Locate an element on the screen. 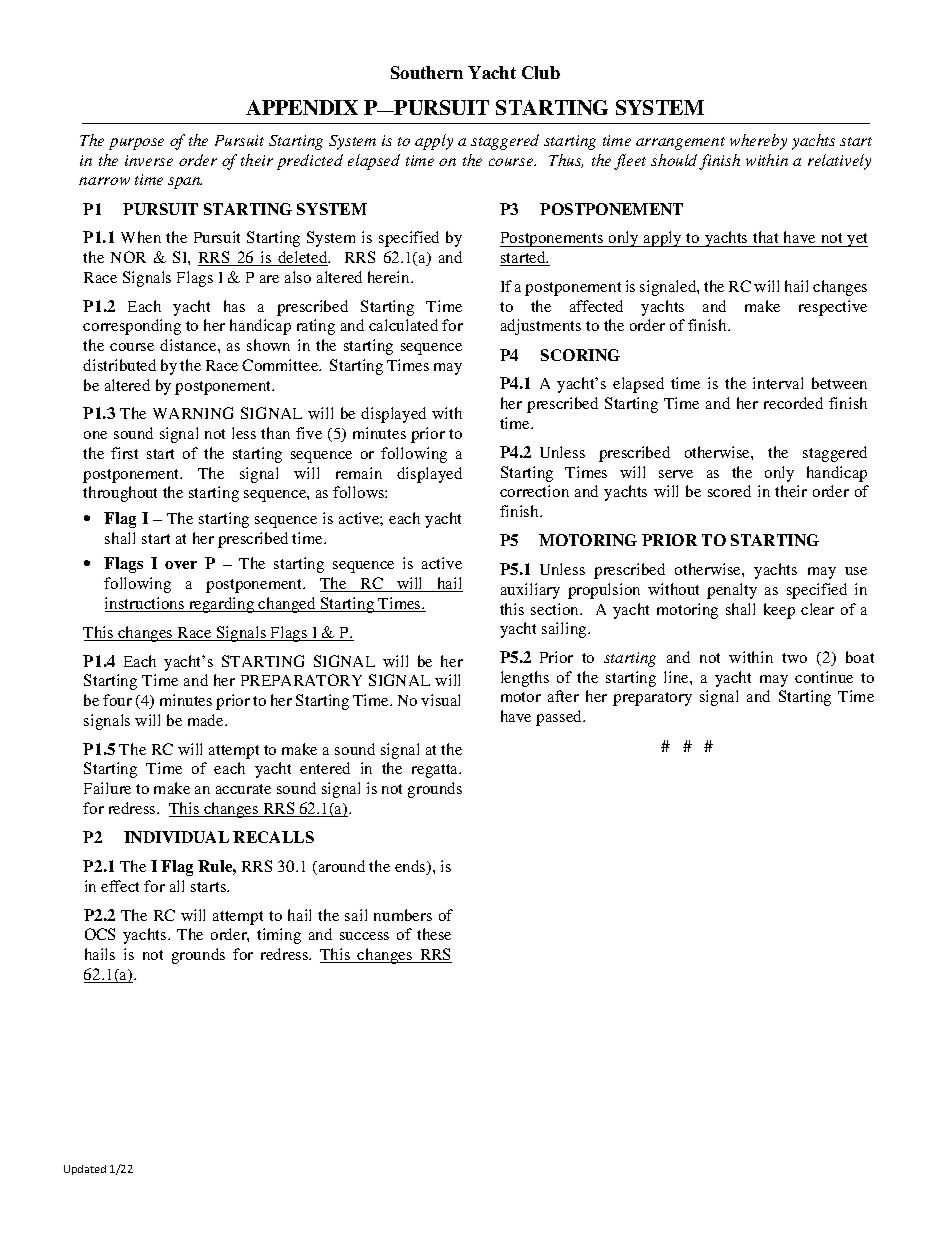  auxiliary is located at coordinates (530, 591).
